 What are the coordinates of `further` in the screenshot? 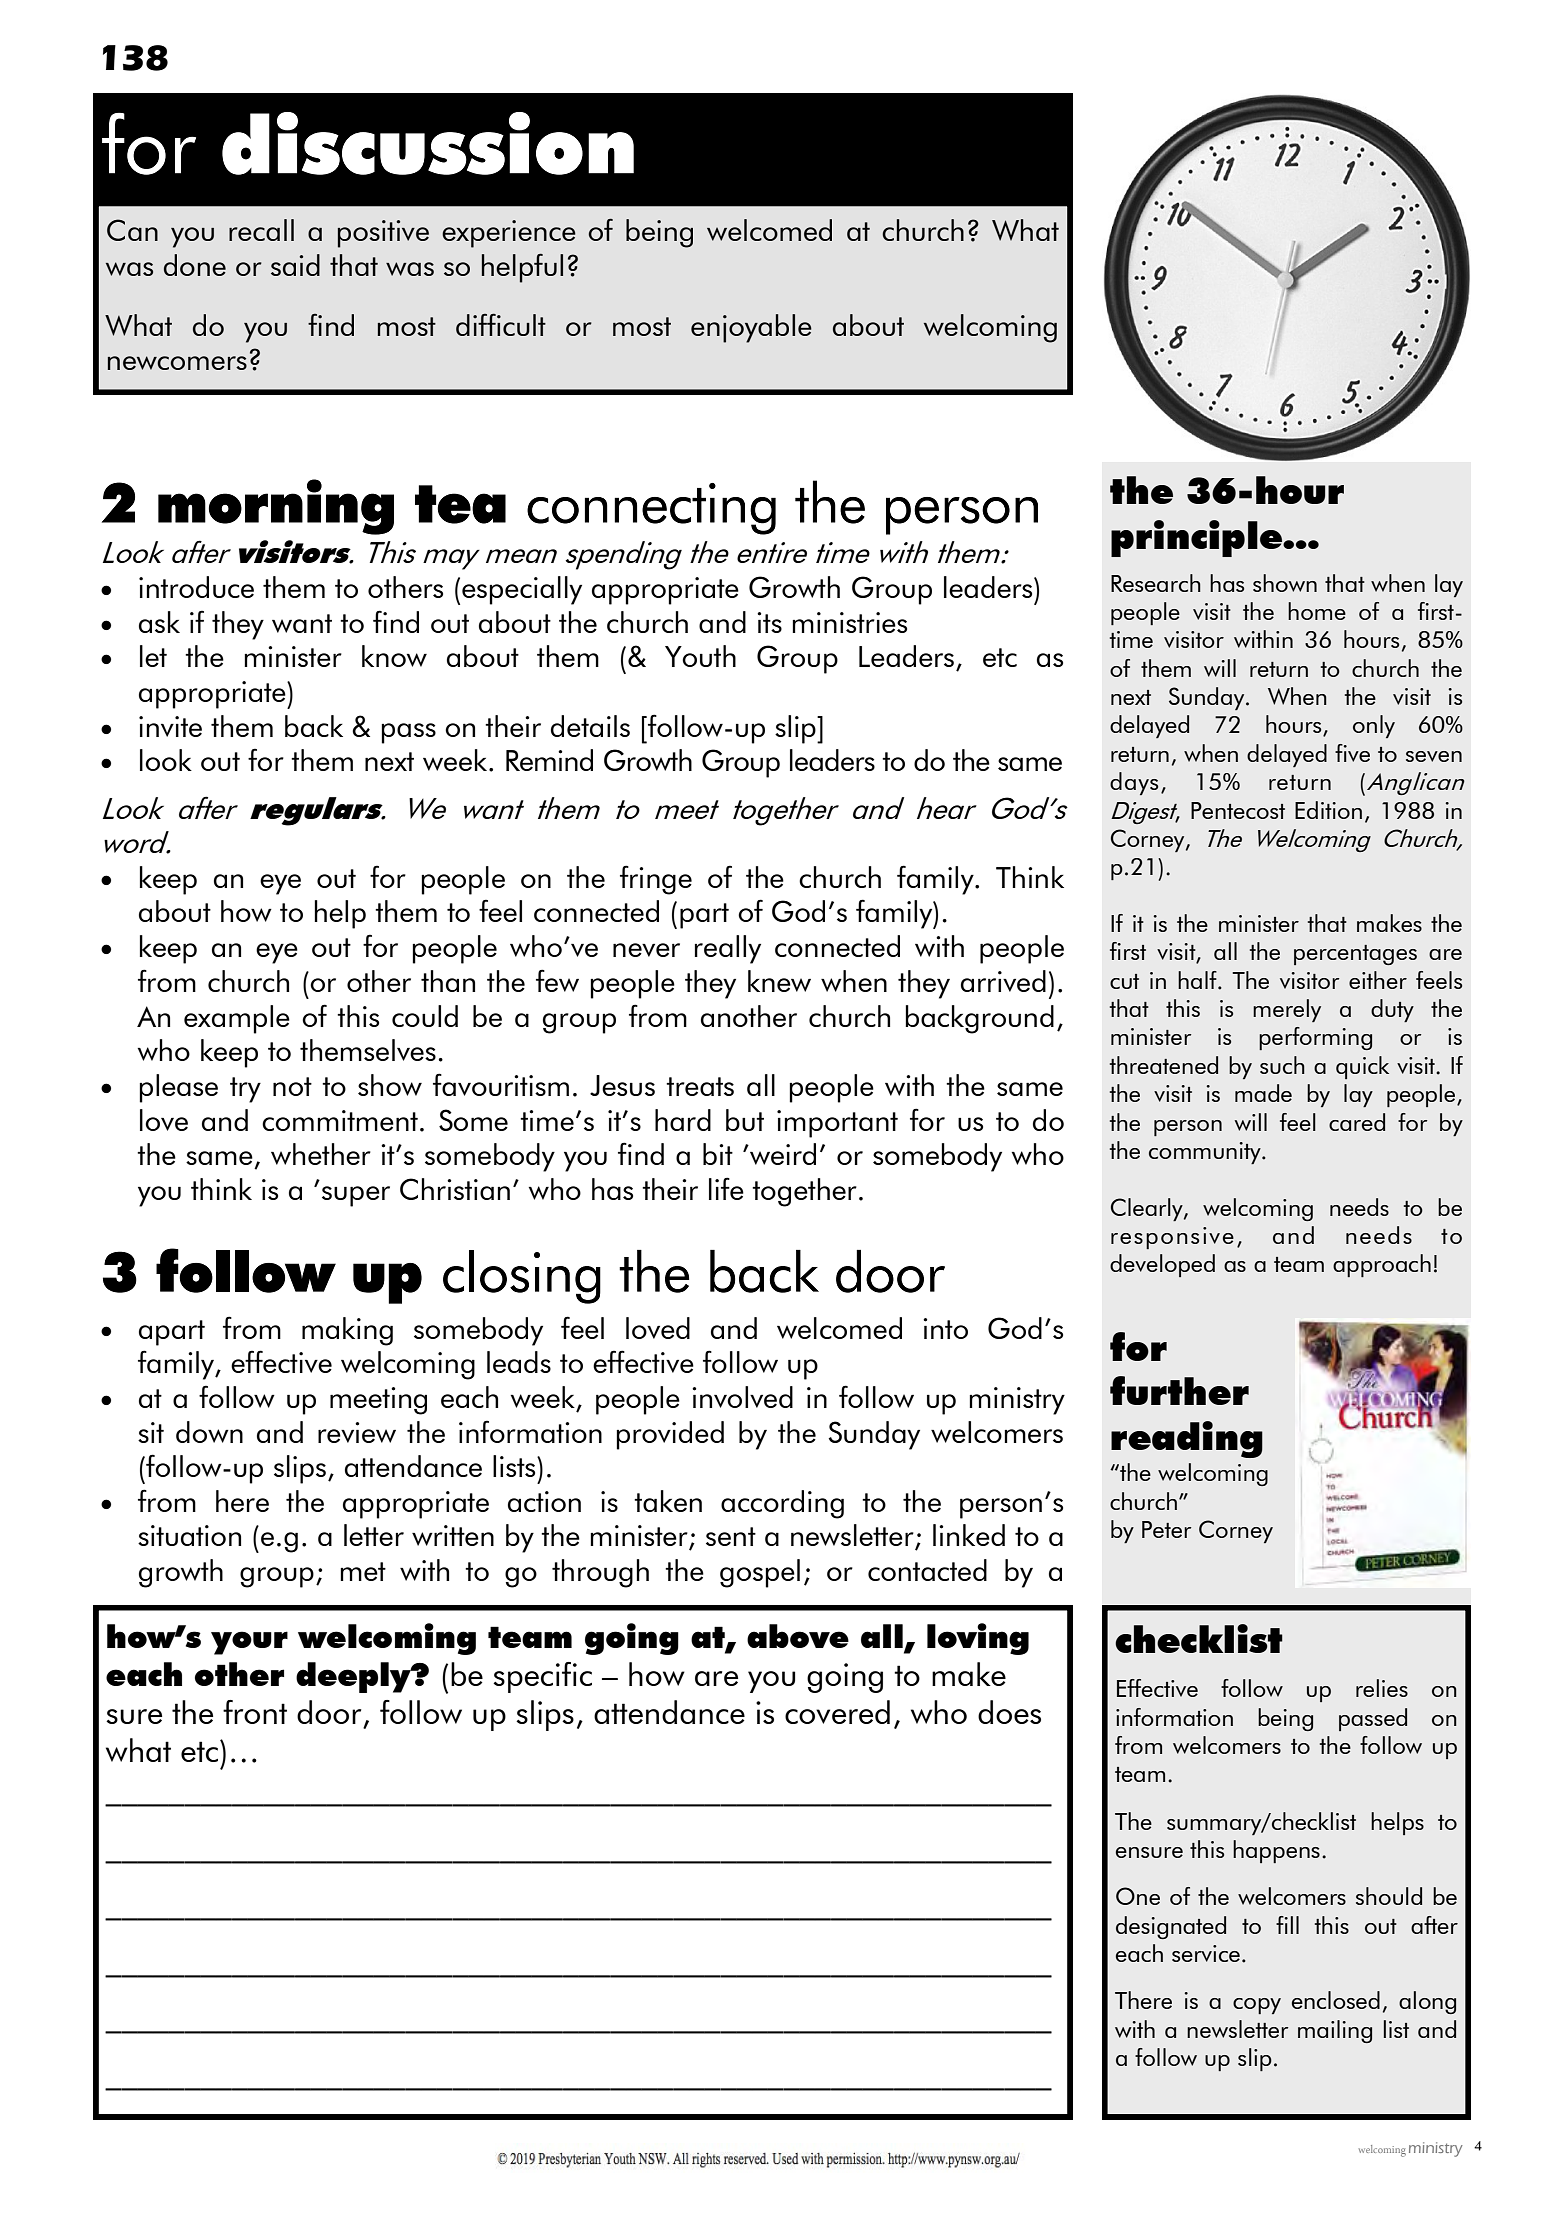 It's located at (1179, 1390).
